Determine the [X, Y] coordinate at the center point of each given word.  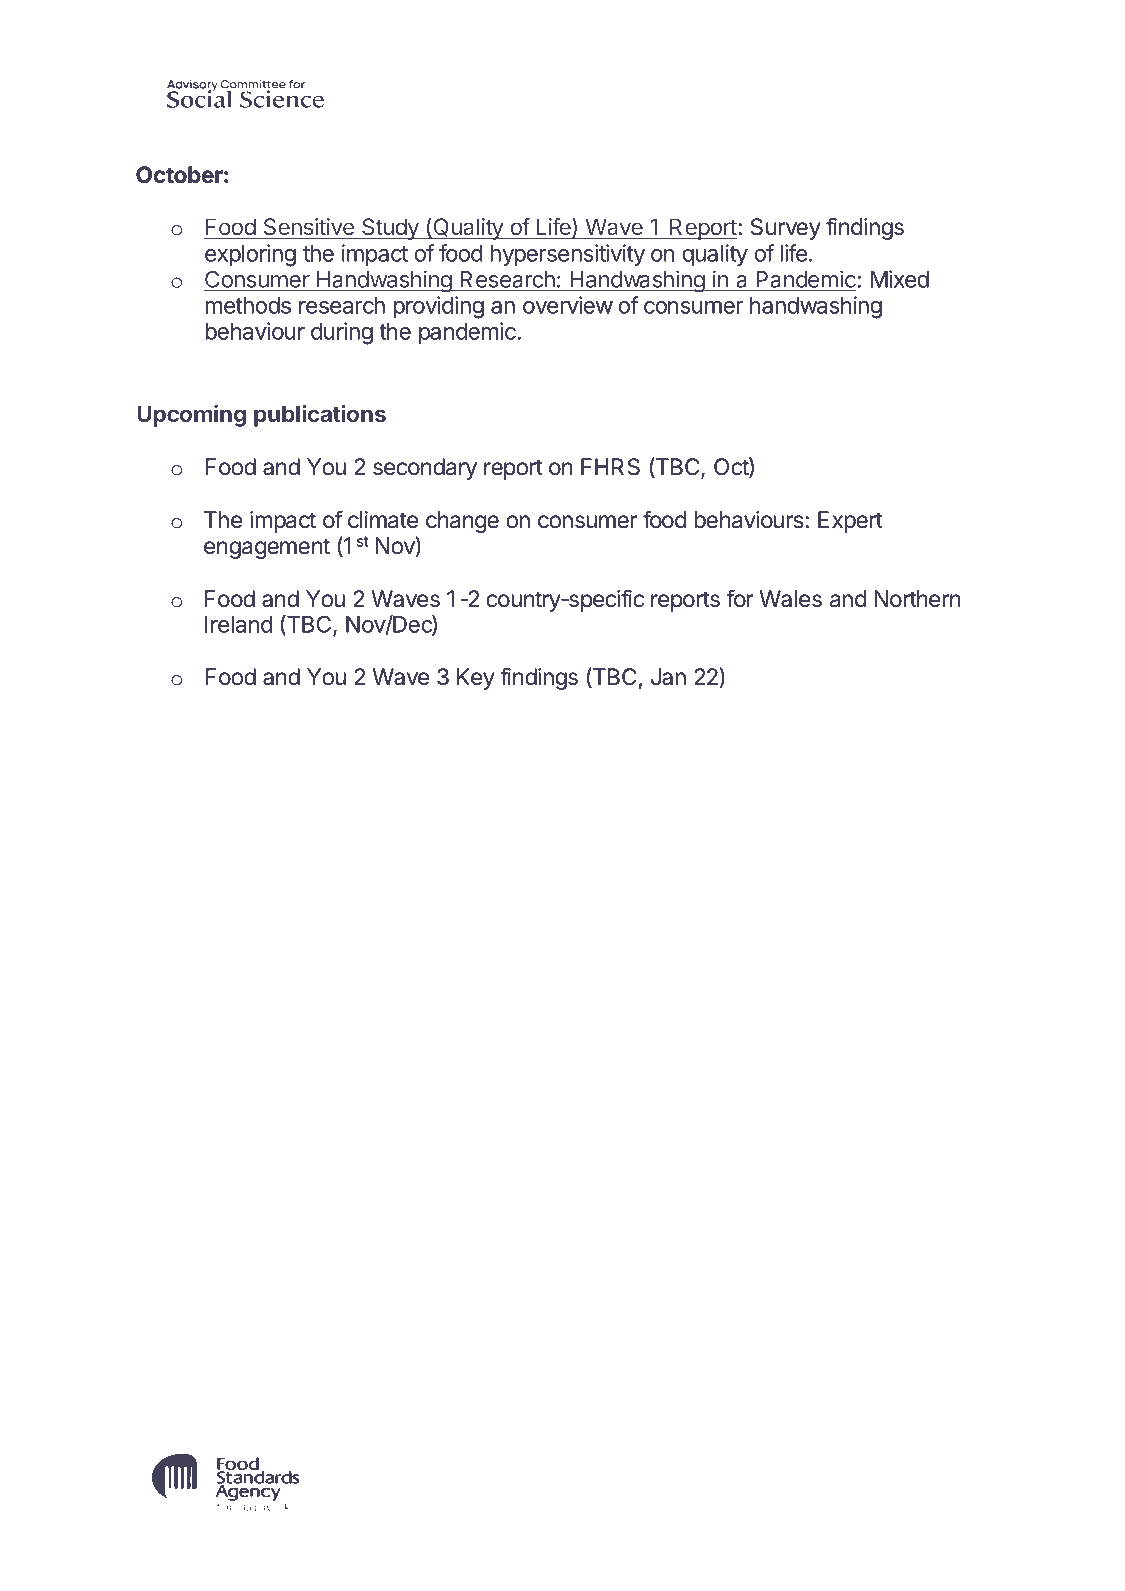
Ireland [238, 624]
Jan [668, 677]
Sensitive [309, 226]
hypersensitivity [567, 255]
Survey [786, 229]
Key [476, 679]
